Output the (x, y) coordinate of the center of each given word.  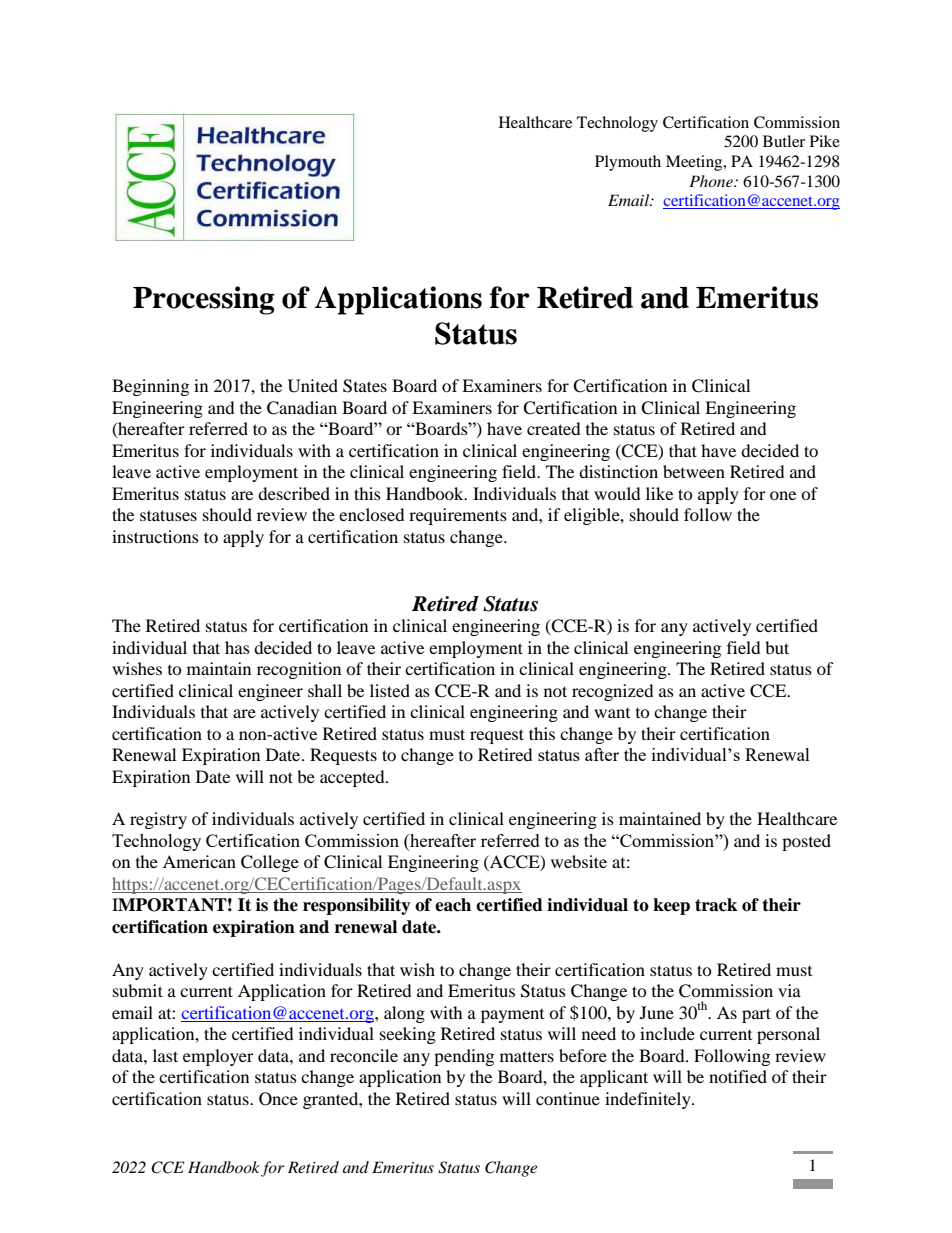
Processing (203, 300)
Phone (712, 181)
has (237, 647)
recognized (613, 692)
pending (464, 1057)
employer (218, 1057)
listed (390, 690)
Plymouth (628, 163)
